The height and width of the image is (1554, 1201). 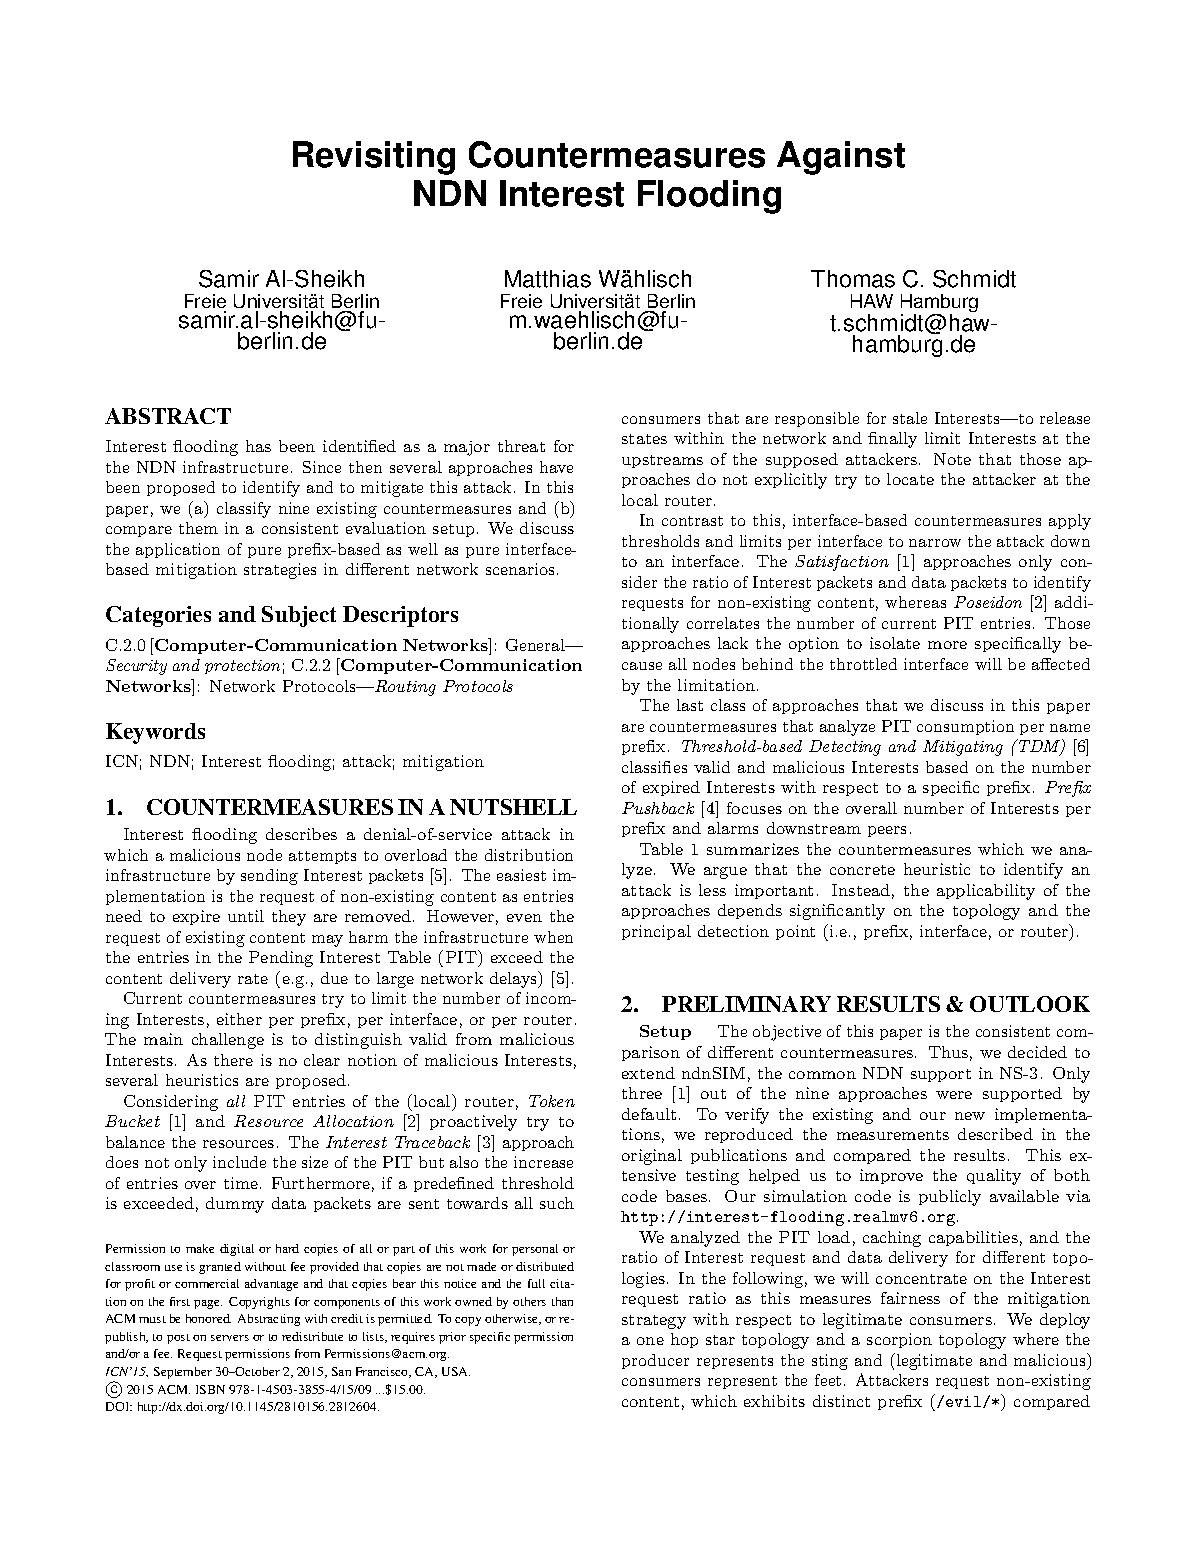 What do you see at coordinates (658, 808) in the image?
I see `Pushback` at bounding box center [658, 808].
